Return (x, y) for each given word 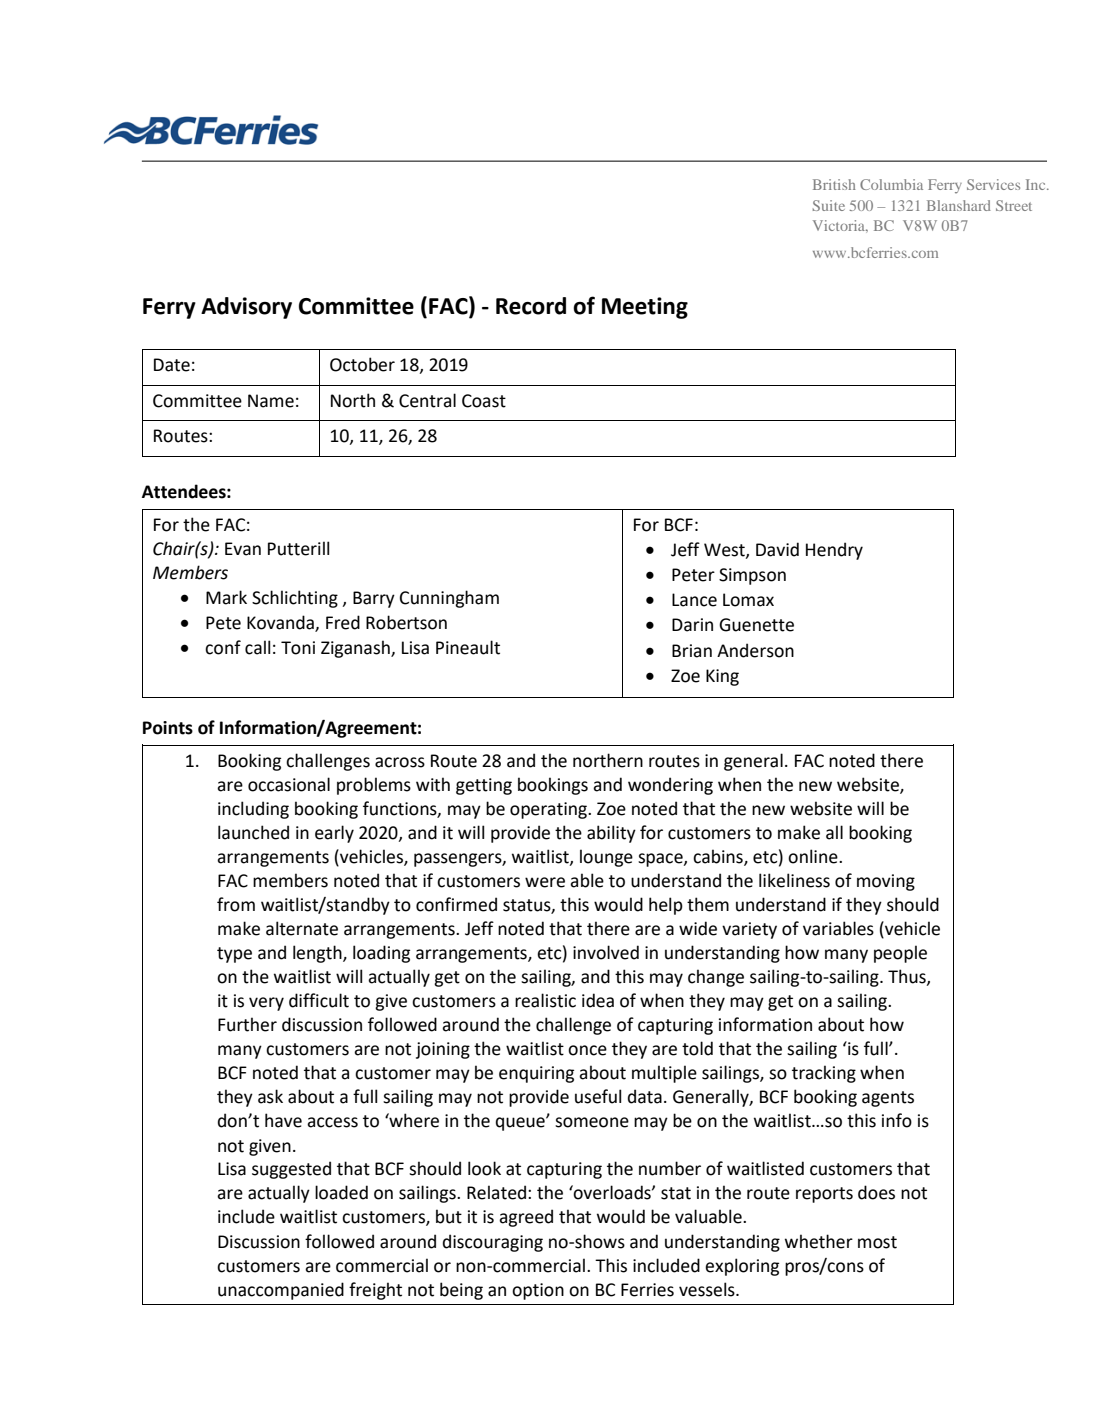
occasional (289, 784)
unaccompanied (281, 1291)
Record (531, 306)
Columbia (891, 184)
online (814, 856)
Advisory (246, 308)
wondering (670, 786)
